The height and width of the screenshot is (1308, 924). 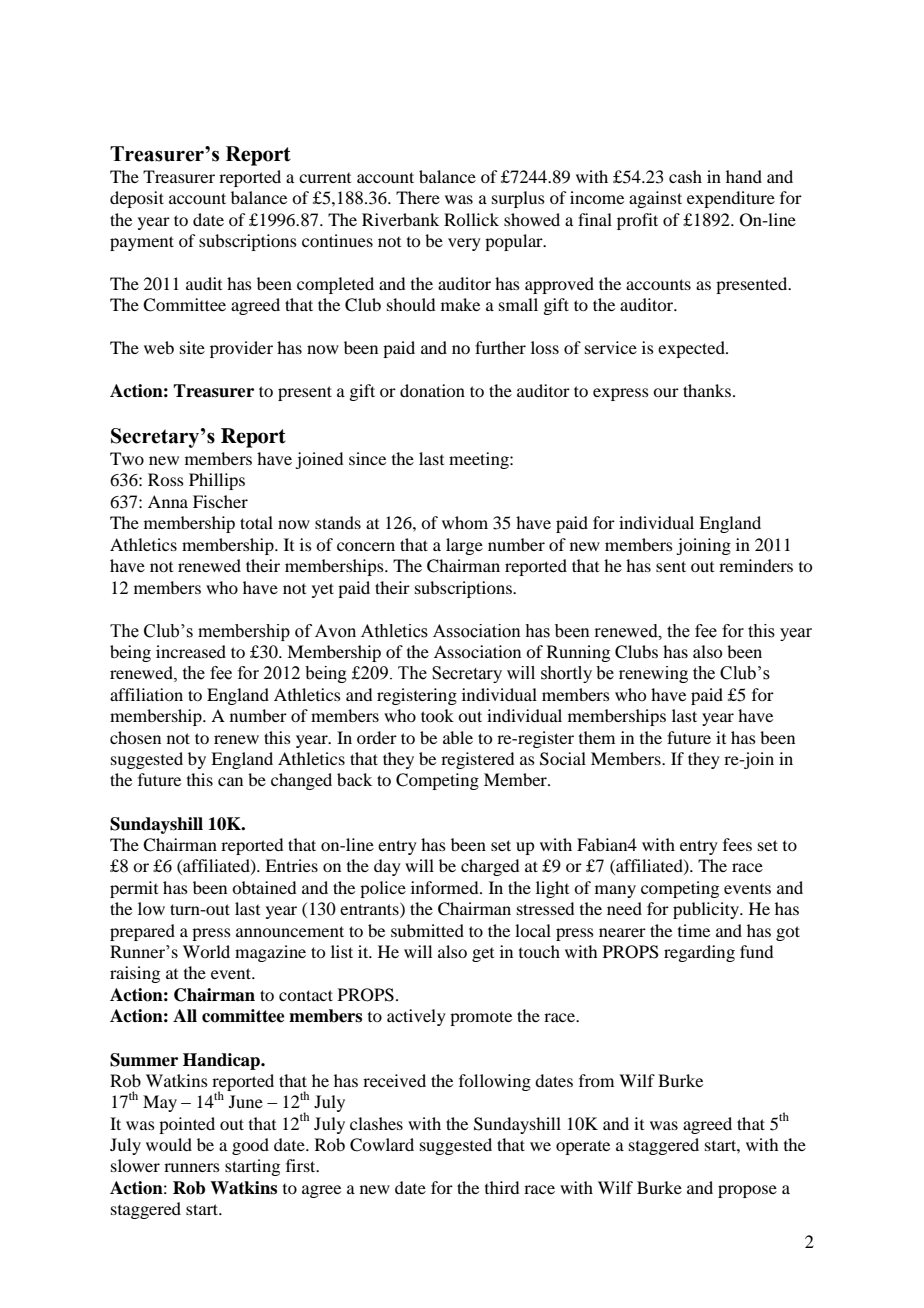 What do you see at coordinates (756, 565) in the screenshot?
I see `reminders` at bounding box center [756, 565].
